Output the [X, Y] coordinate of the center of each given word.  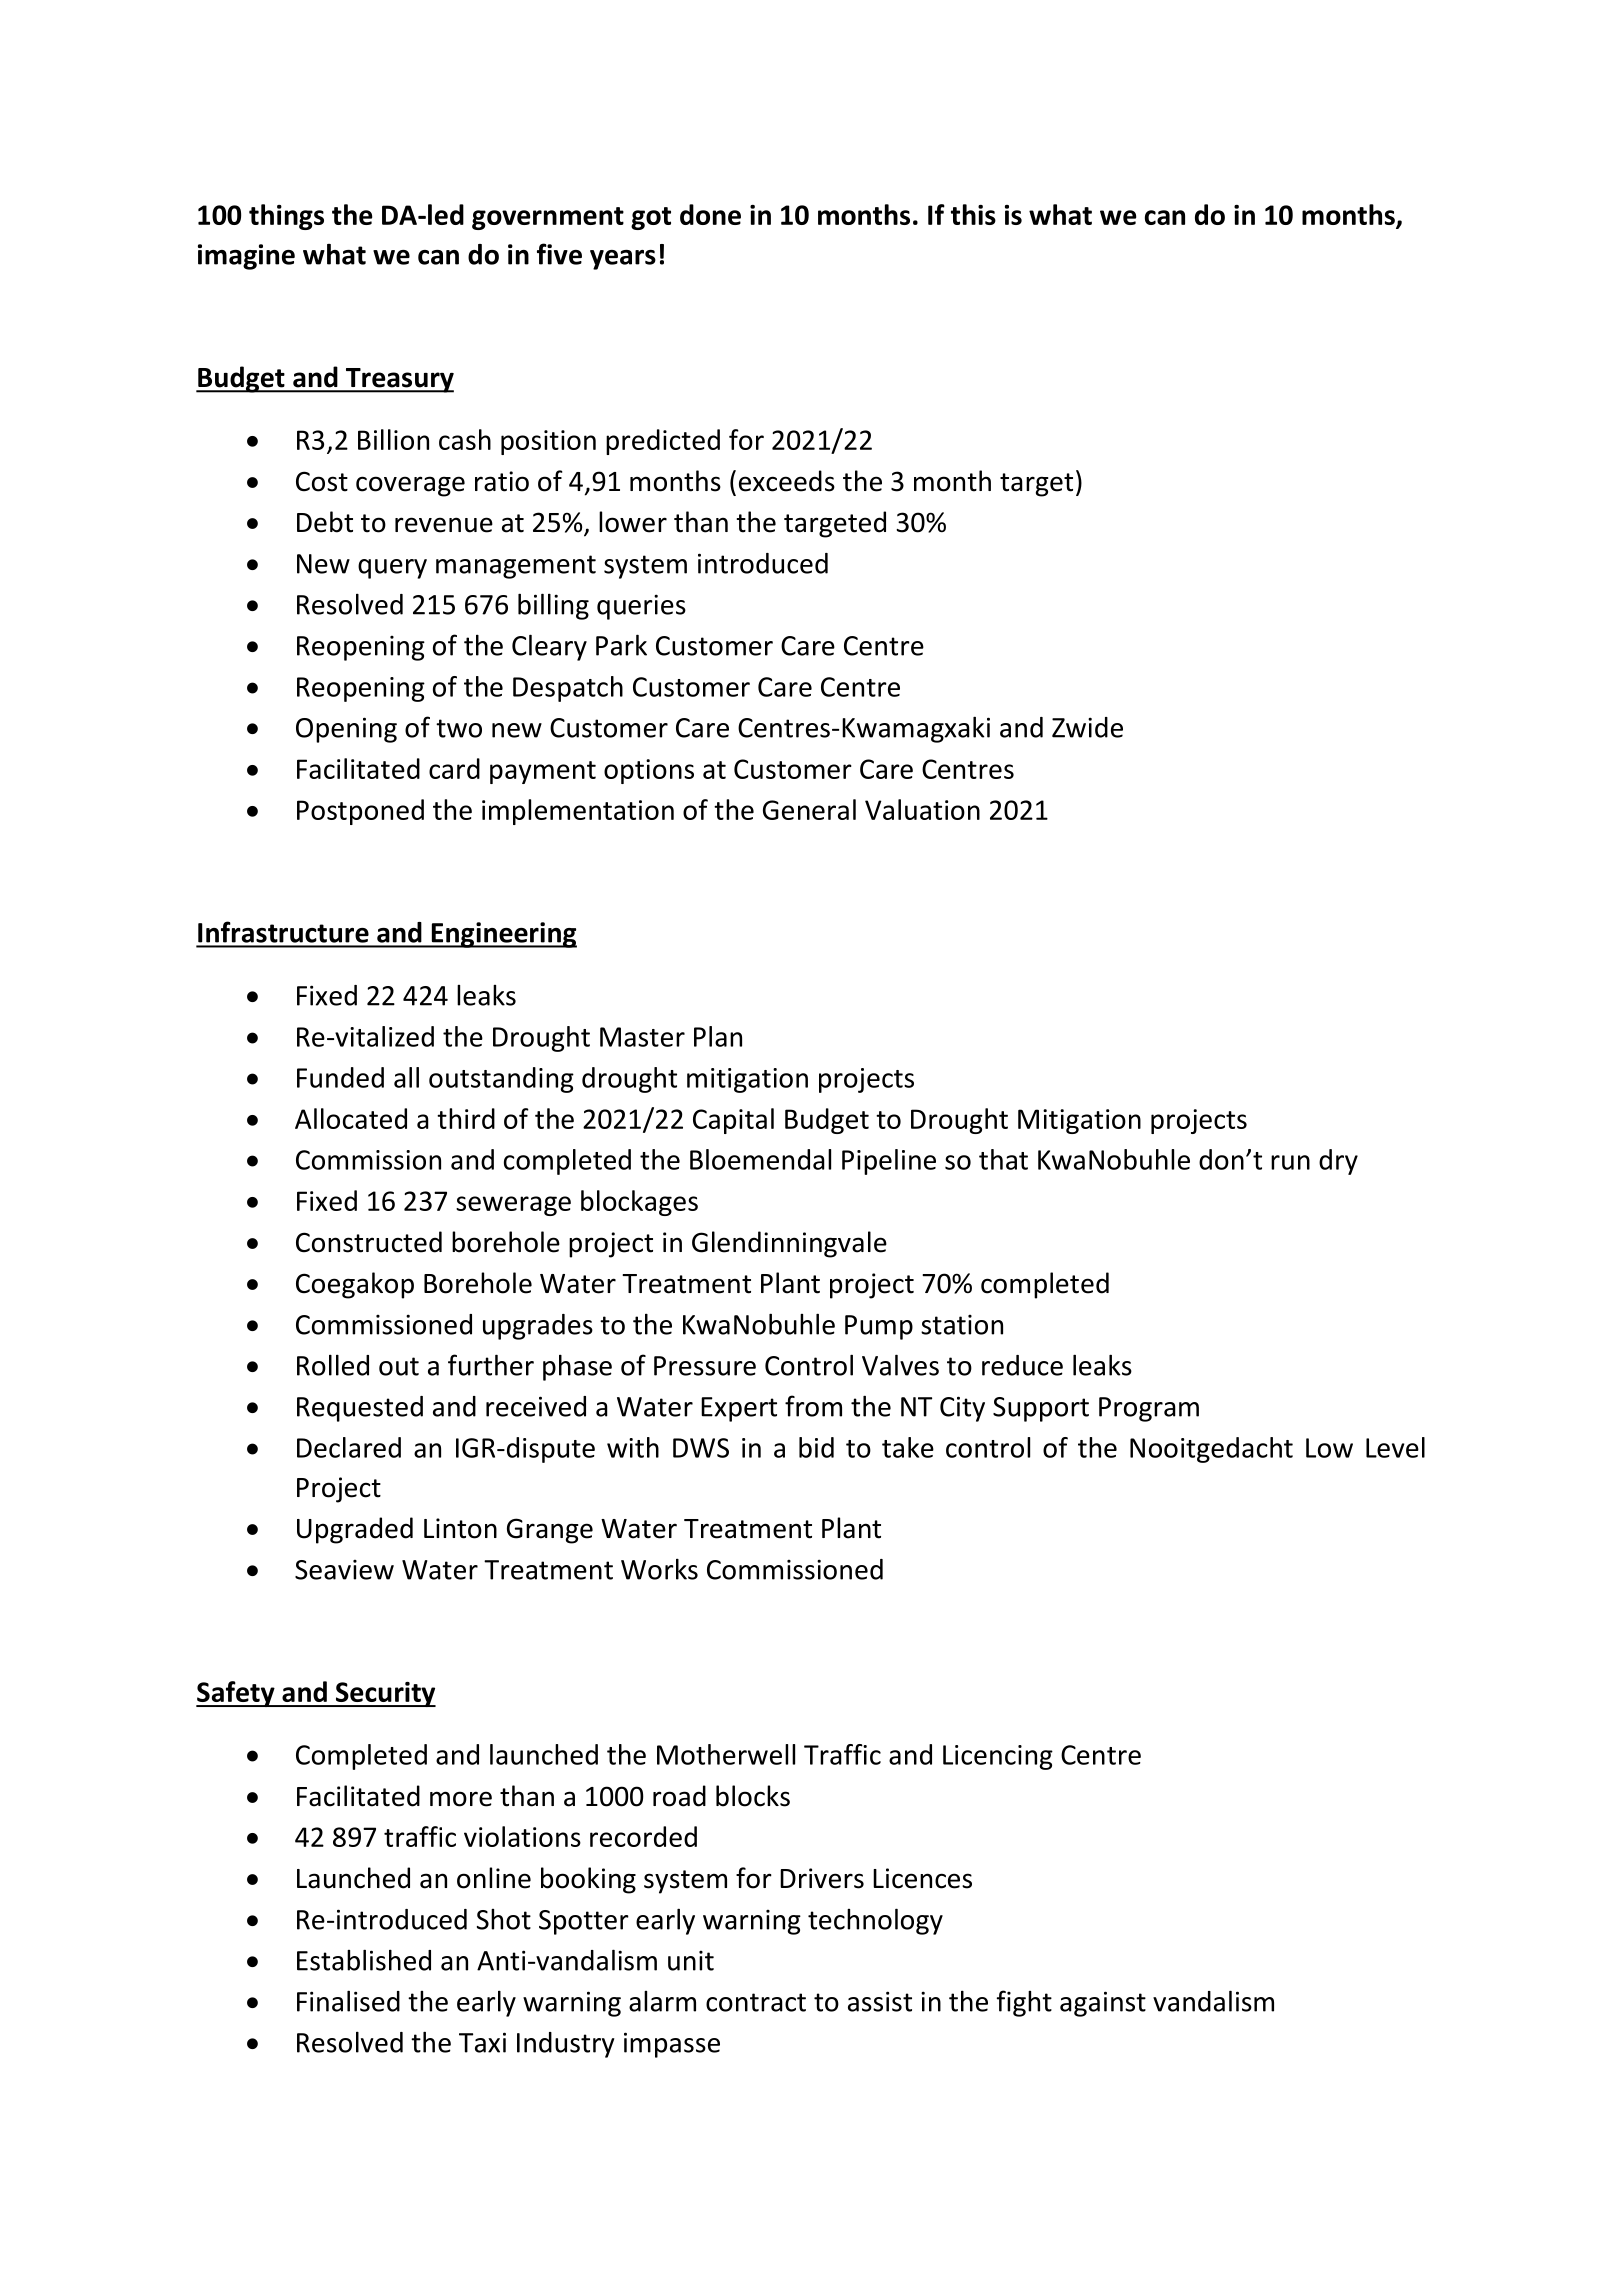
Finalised [348, 2001]
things [286, 217]
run [1290, 1162]
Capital [733, 1121]
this [973, 214]
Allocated [351, 1118]
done [710, 214]
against [1103, 2004]
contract [756, 2002]
